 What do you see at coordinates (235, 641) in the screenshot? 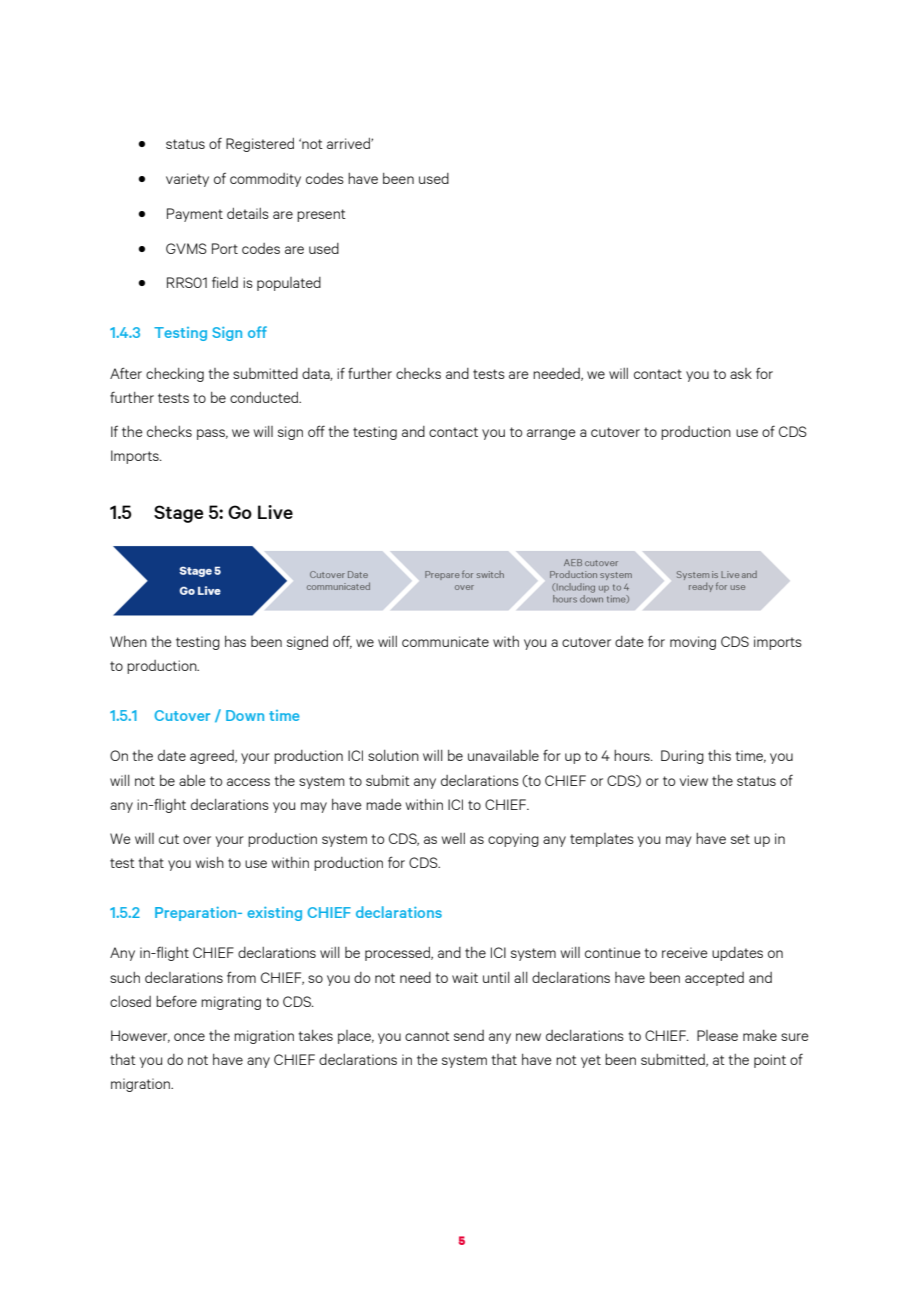
I see `has` at bounding box center [235, 641].
